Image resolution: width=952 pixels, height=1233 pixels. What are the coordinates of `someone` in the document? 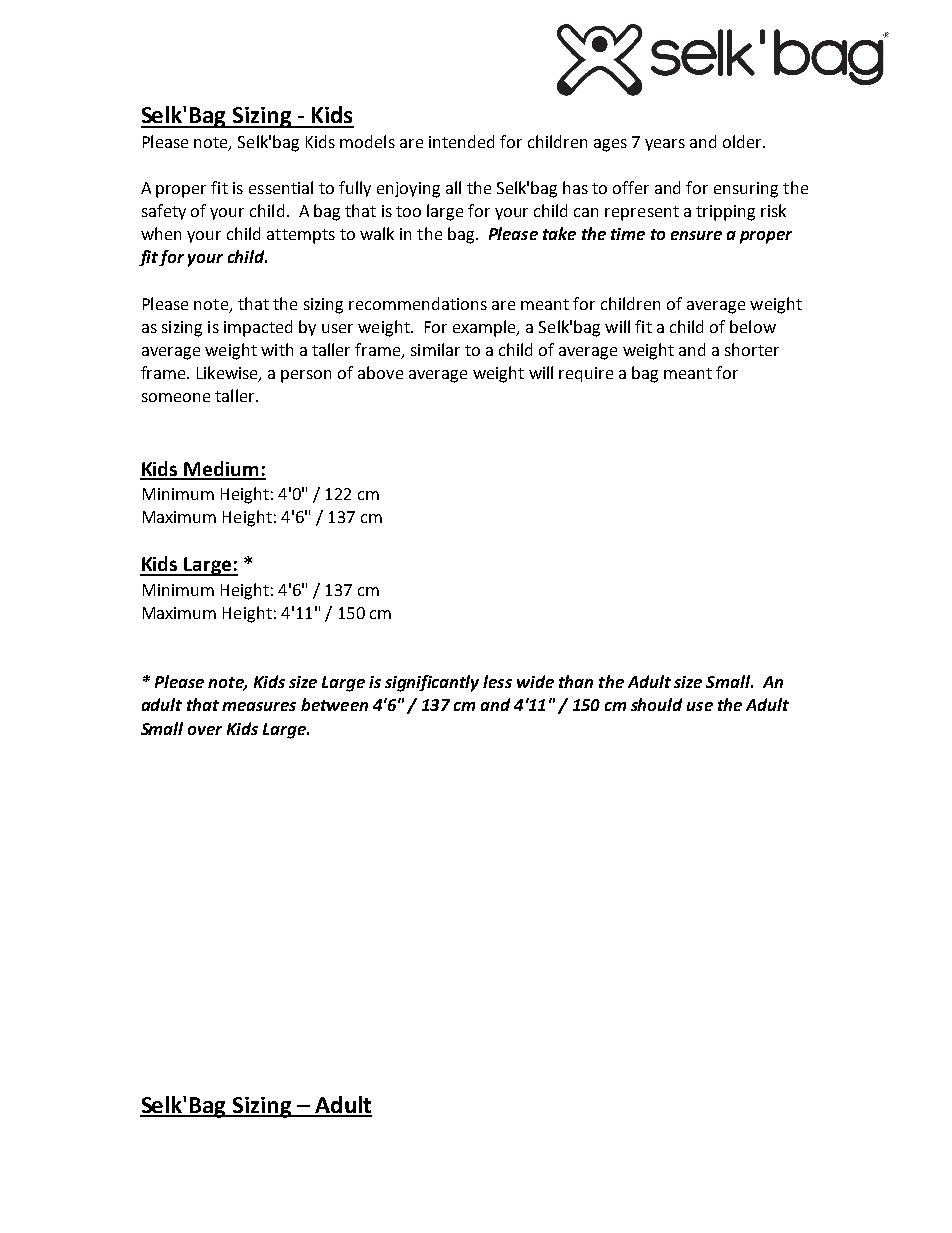 It's located at (176, 397).
